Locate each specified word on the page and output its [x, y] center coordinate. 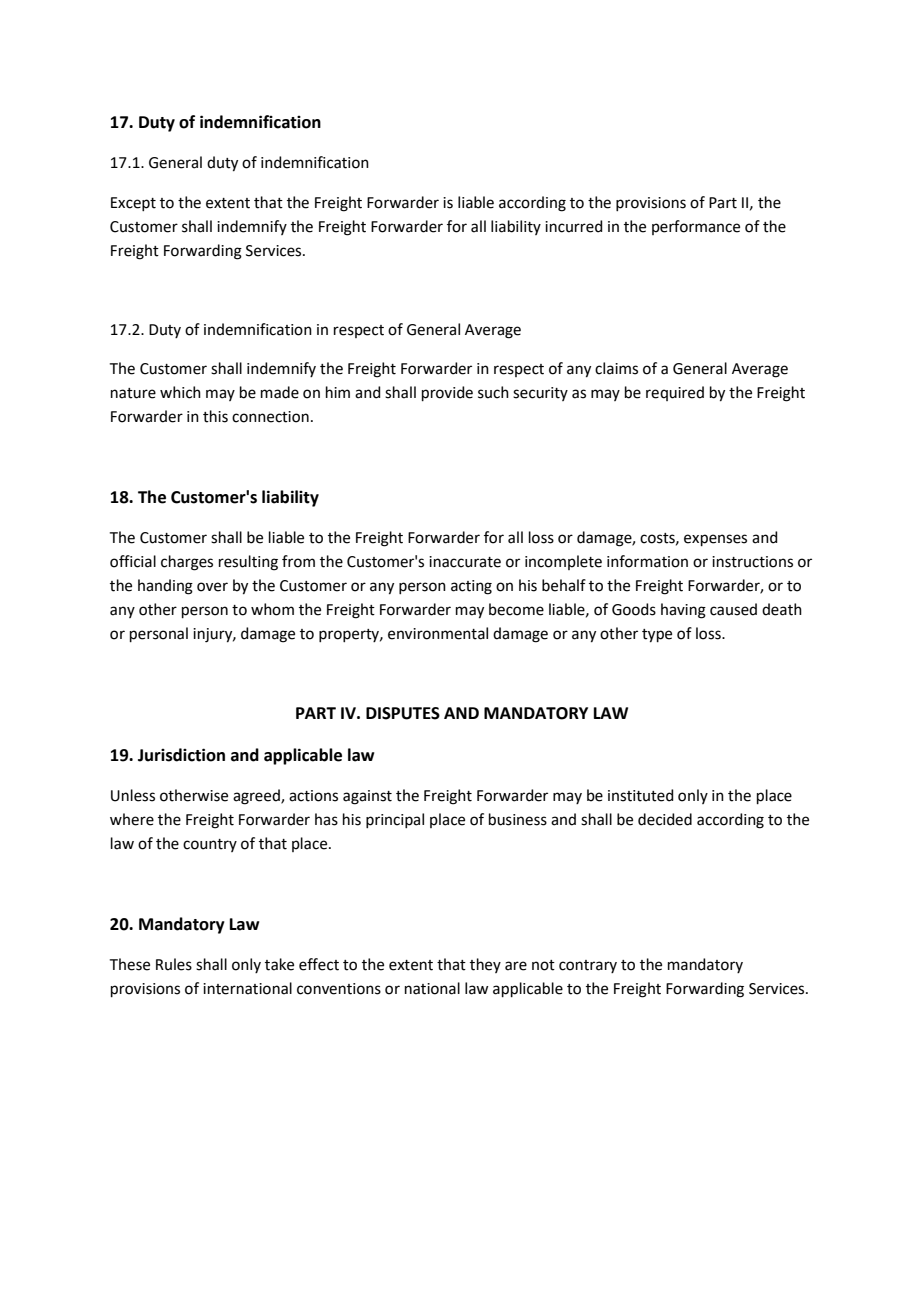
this [215, 416]
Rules [174, 964]
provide [447, 393]
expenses [715, 540]
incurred [574, 226]
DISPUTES [403, 713]
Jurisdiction [181, 755]
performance [696, 227]
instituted [641, 795]
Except [133, 204]
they [485, 965]
